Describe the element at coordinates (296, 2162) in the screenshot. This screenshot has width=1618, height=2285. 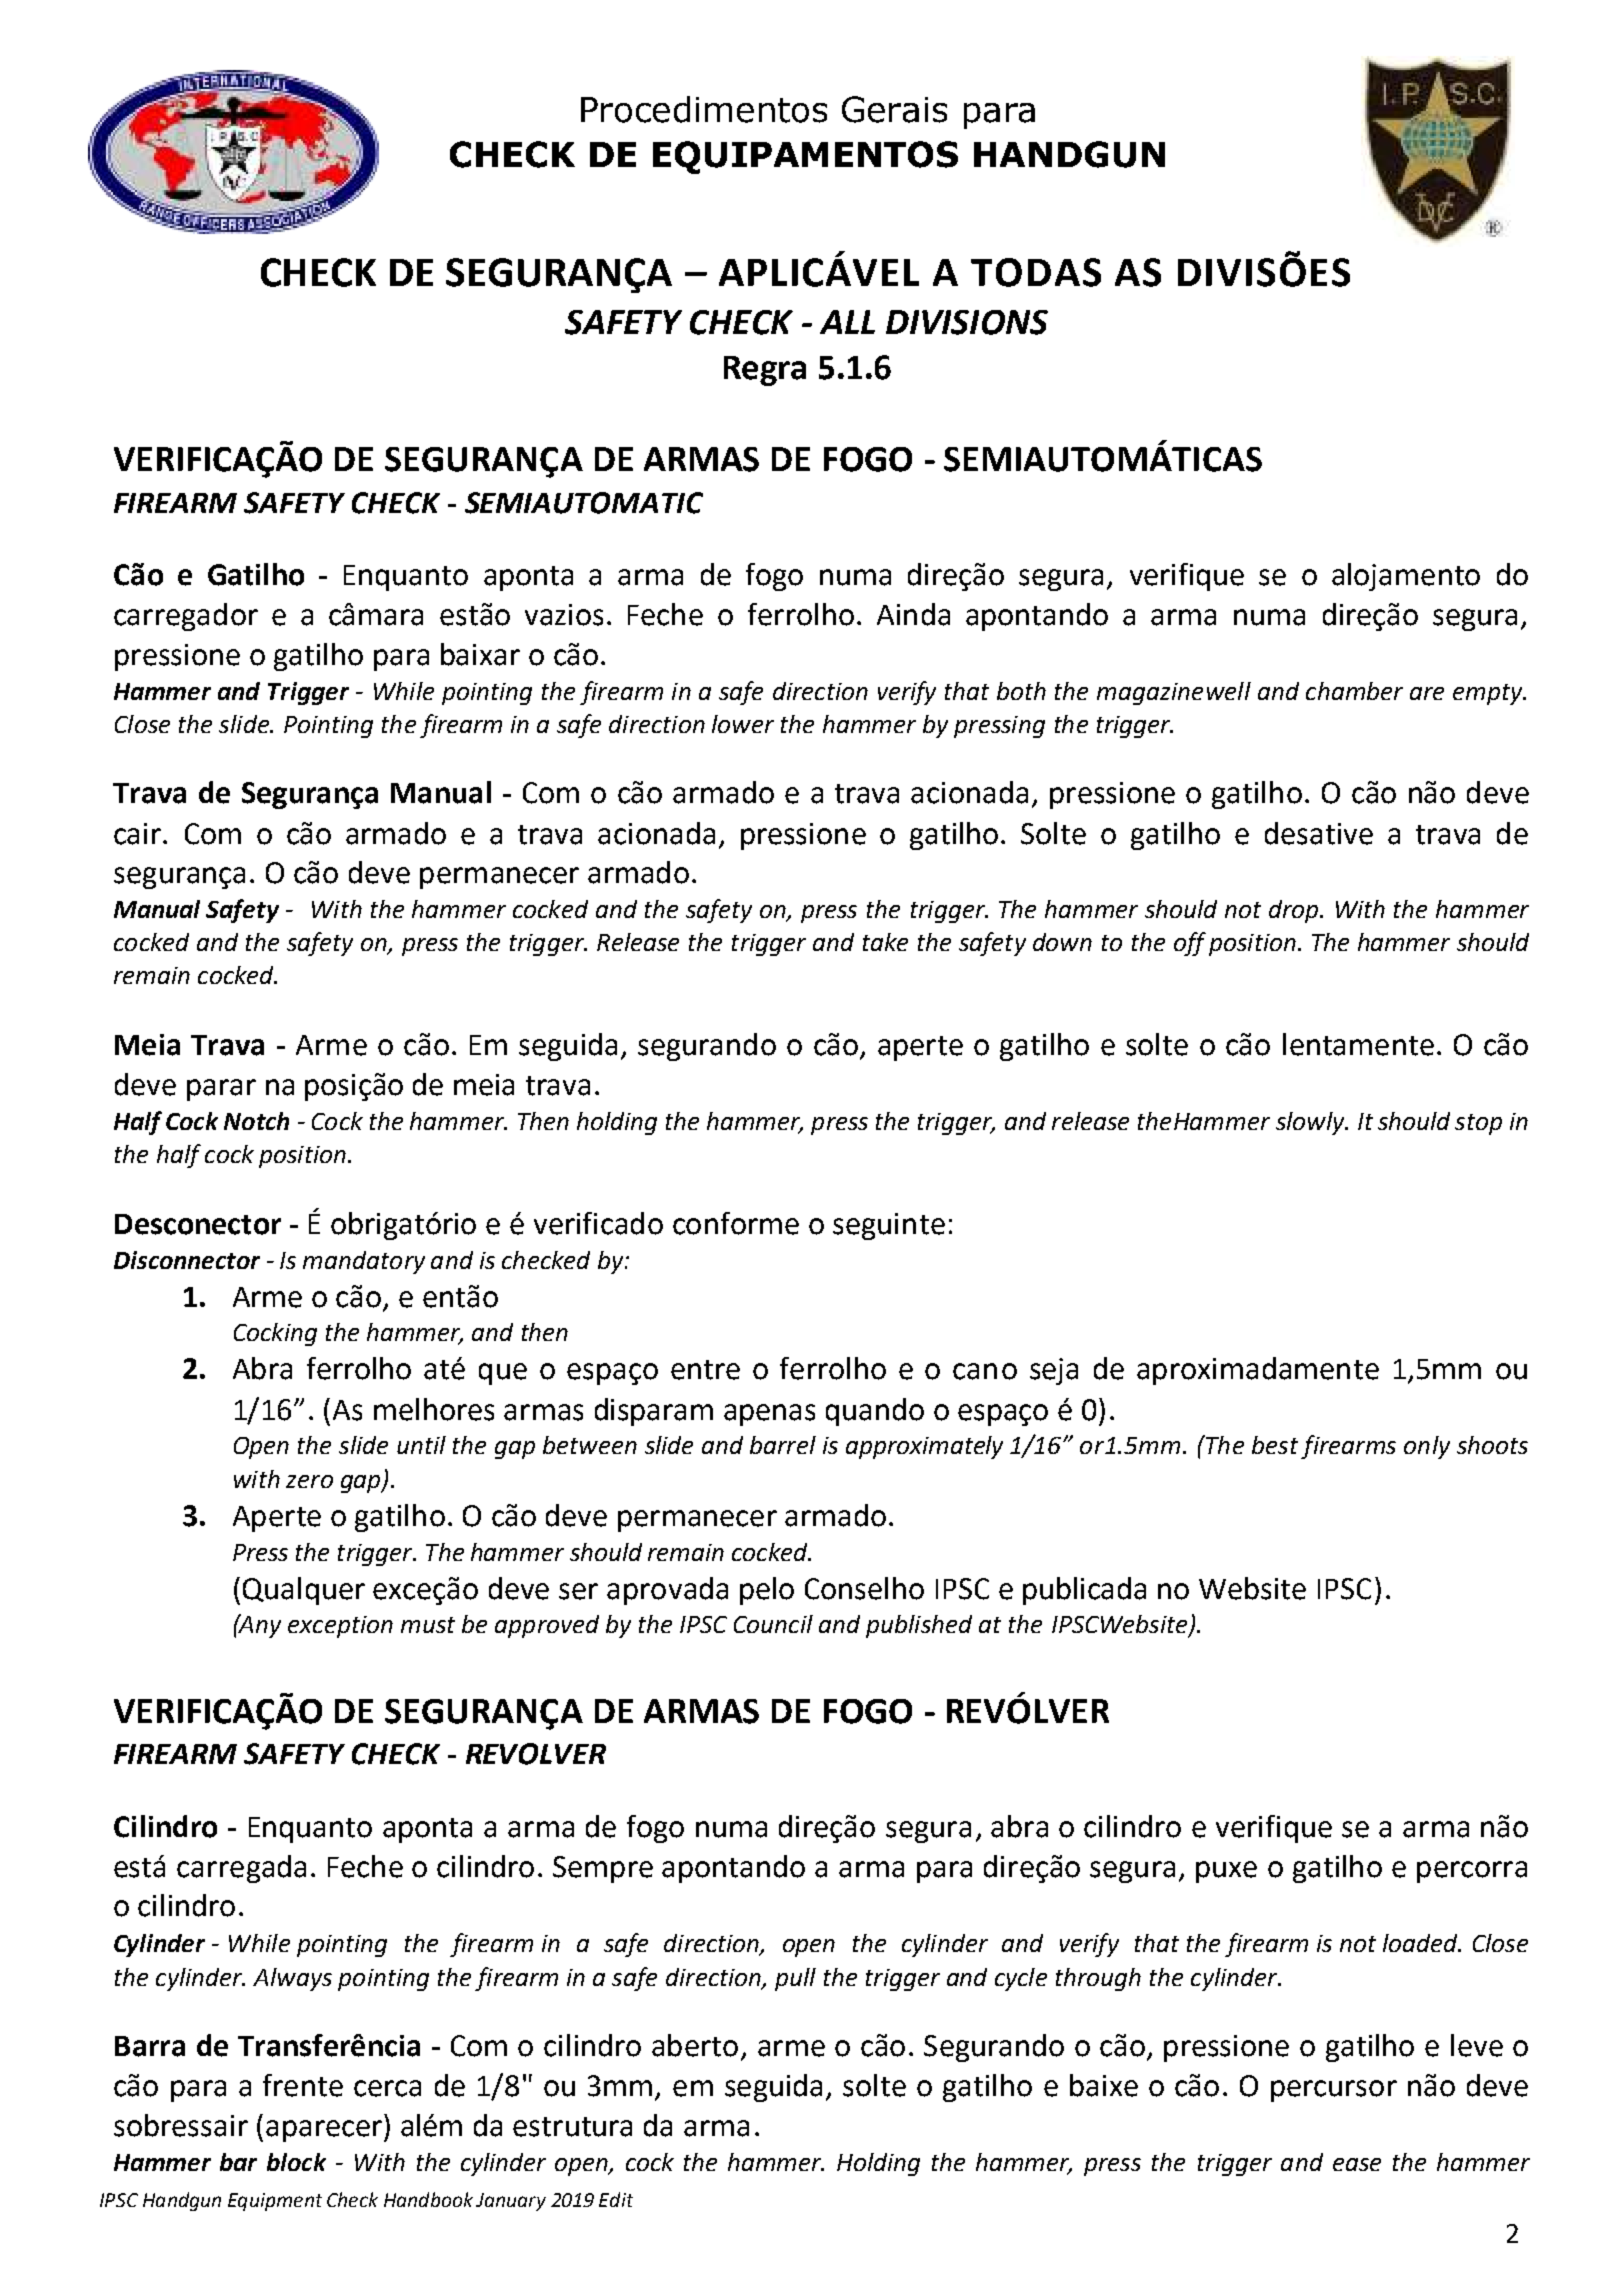
I see `block` at that location.
